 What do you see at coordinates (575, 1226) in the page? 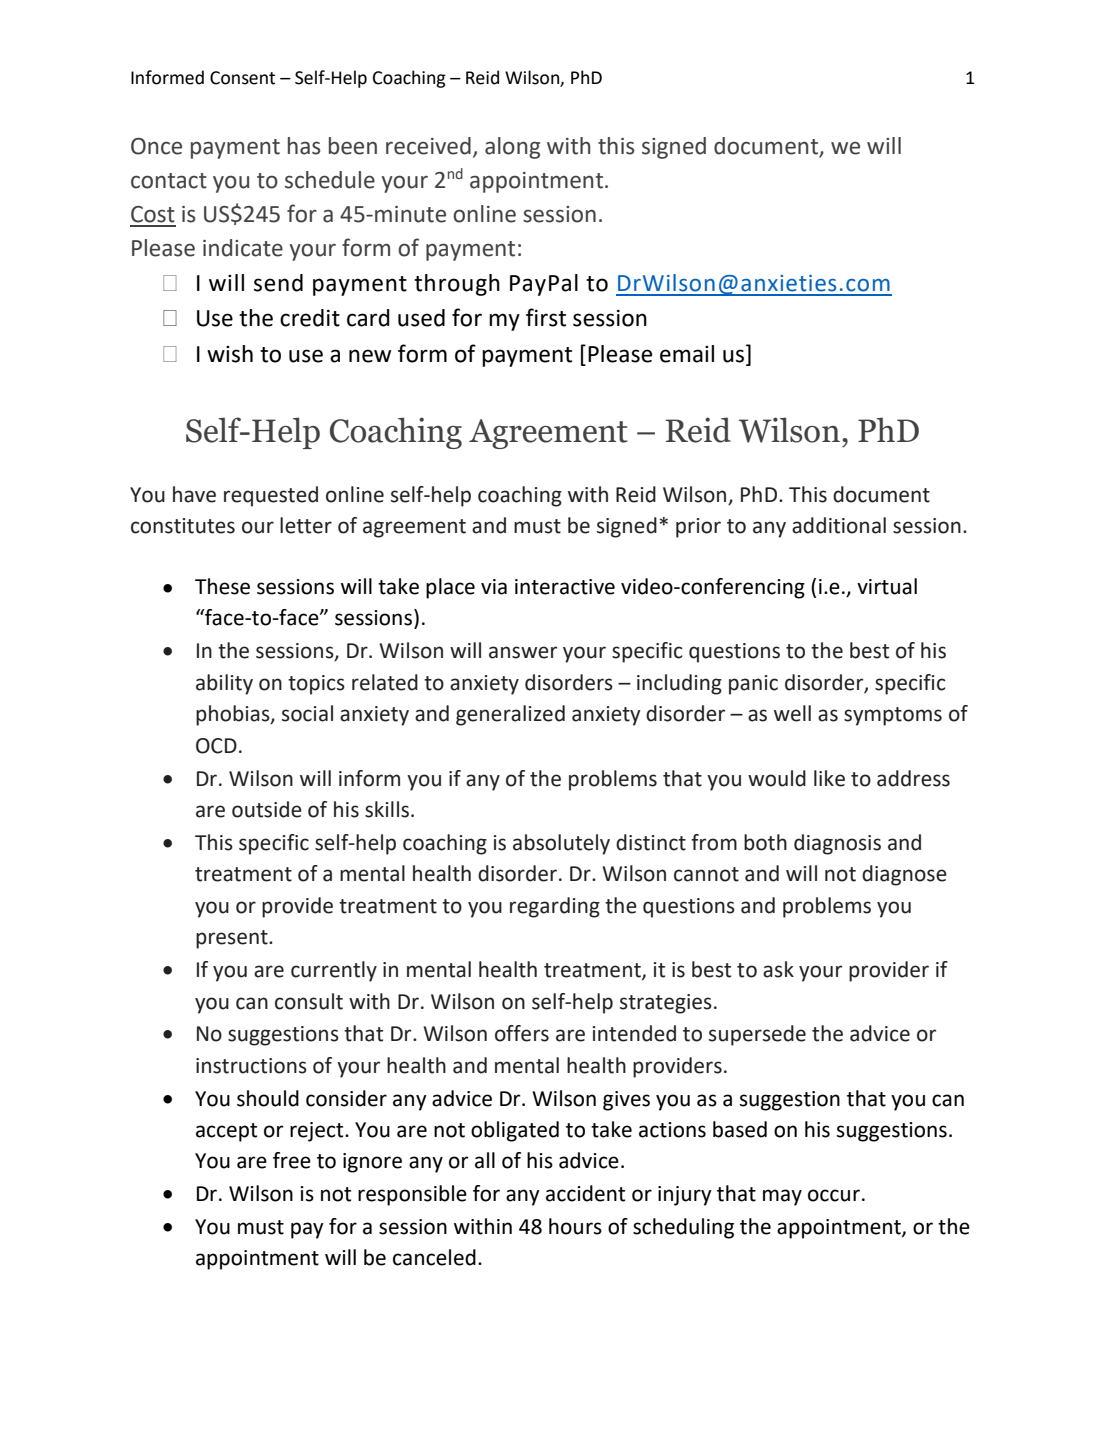
I see `hours` at bounding box center [575, 1226].
